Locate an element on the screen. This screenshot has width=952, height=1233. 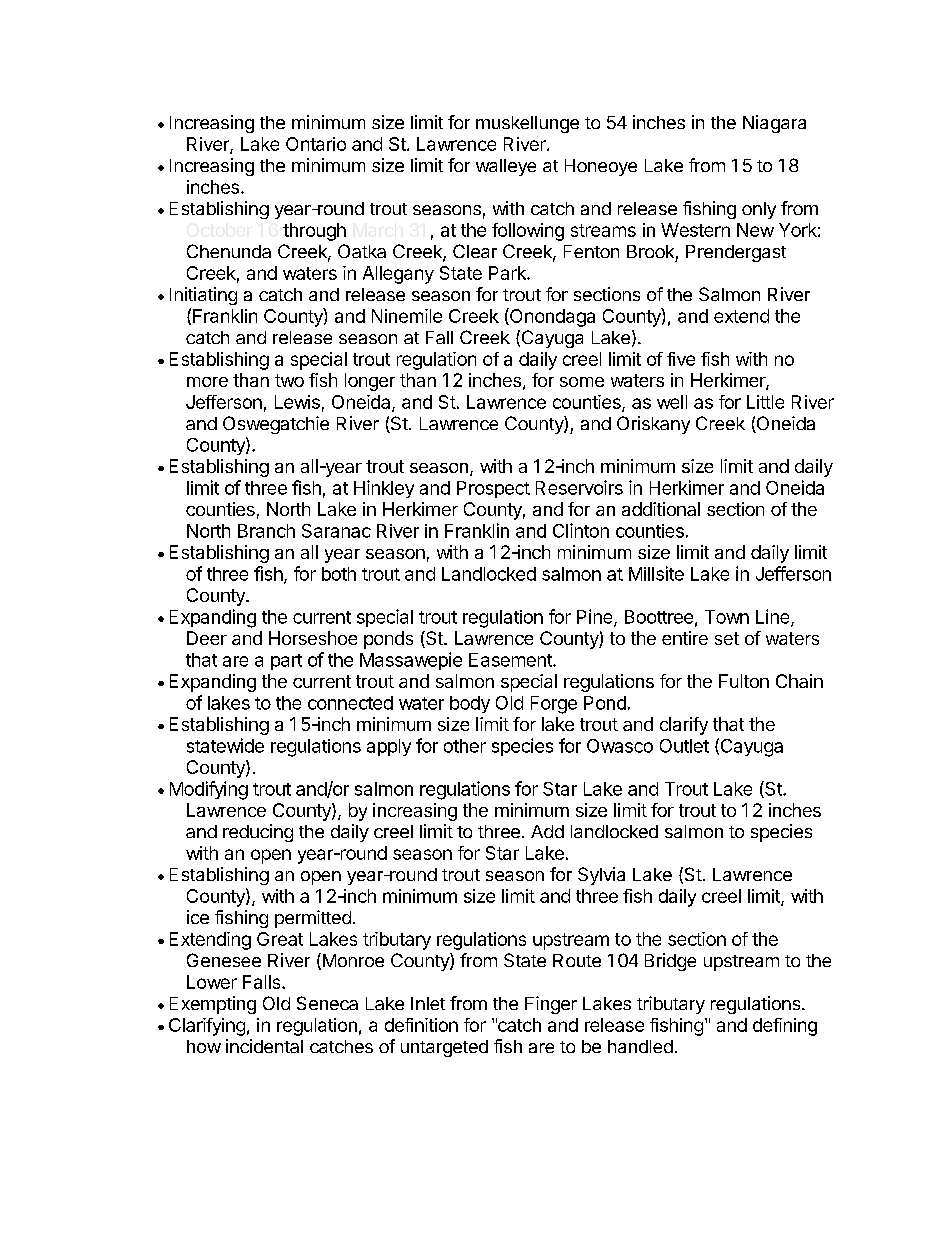
Little is located at coordinates (765, 402).
